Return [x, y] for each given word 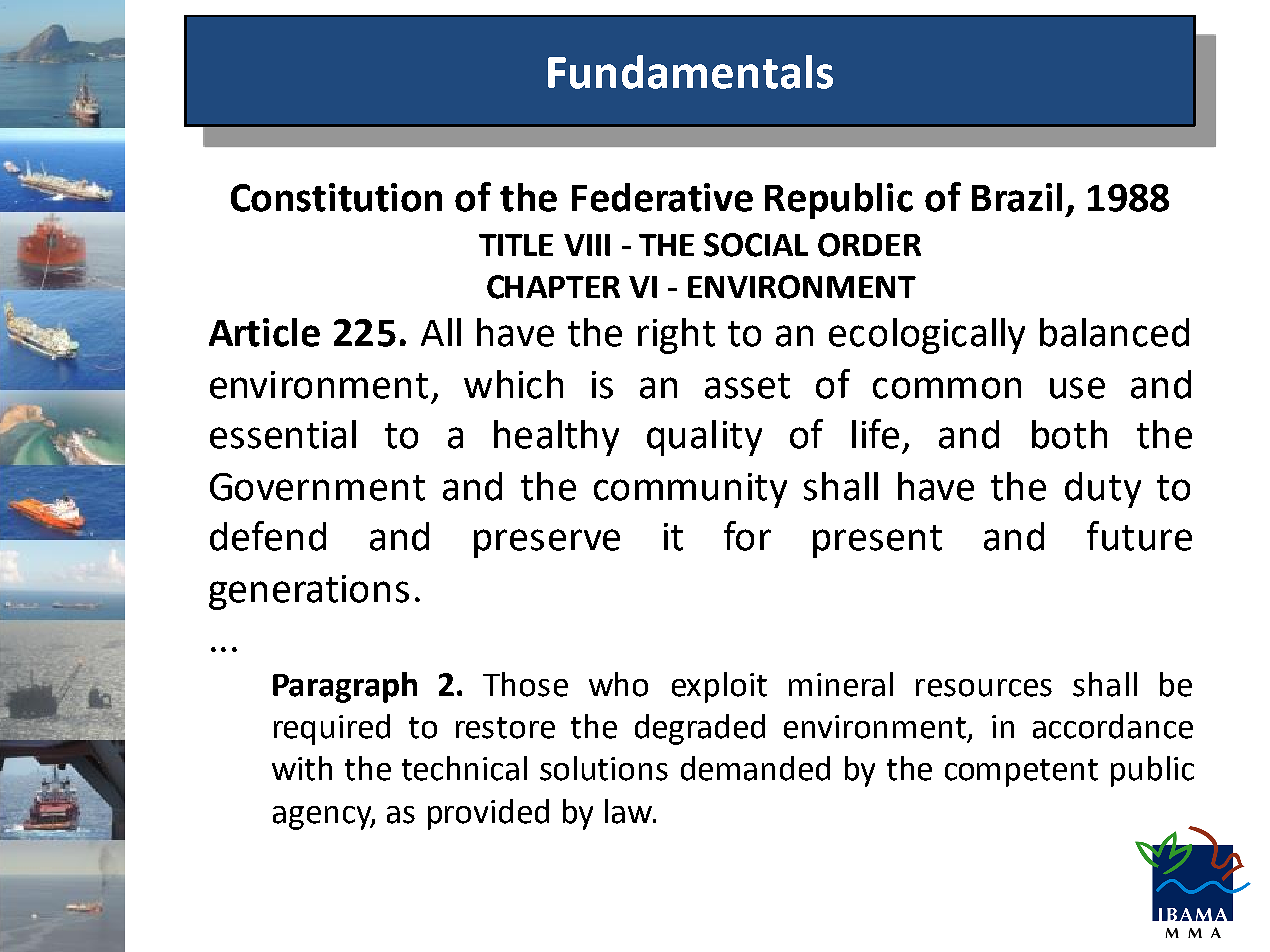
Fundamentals [690, 72]
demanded [755, 768]
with [302, 768]
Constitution [336, 197]
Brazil [1017, 197]
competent [1021, 773]
